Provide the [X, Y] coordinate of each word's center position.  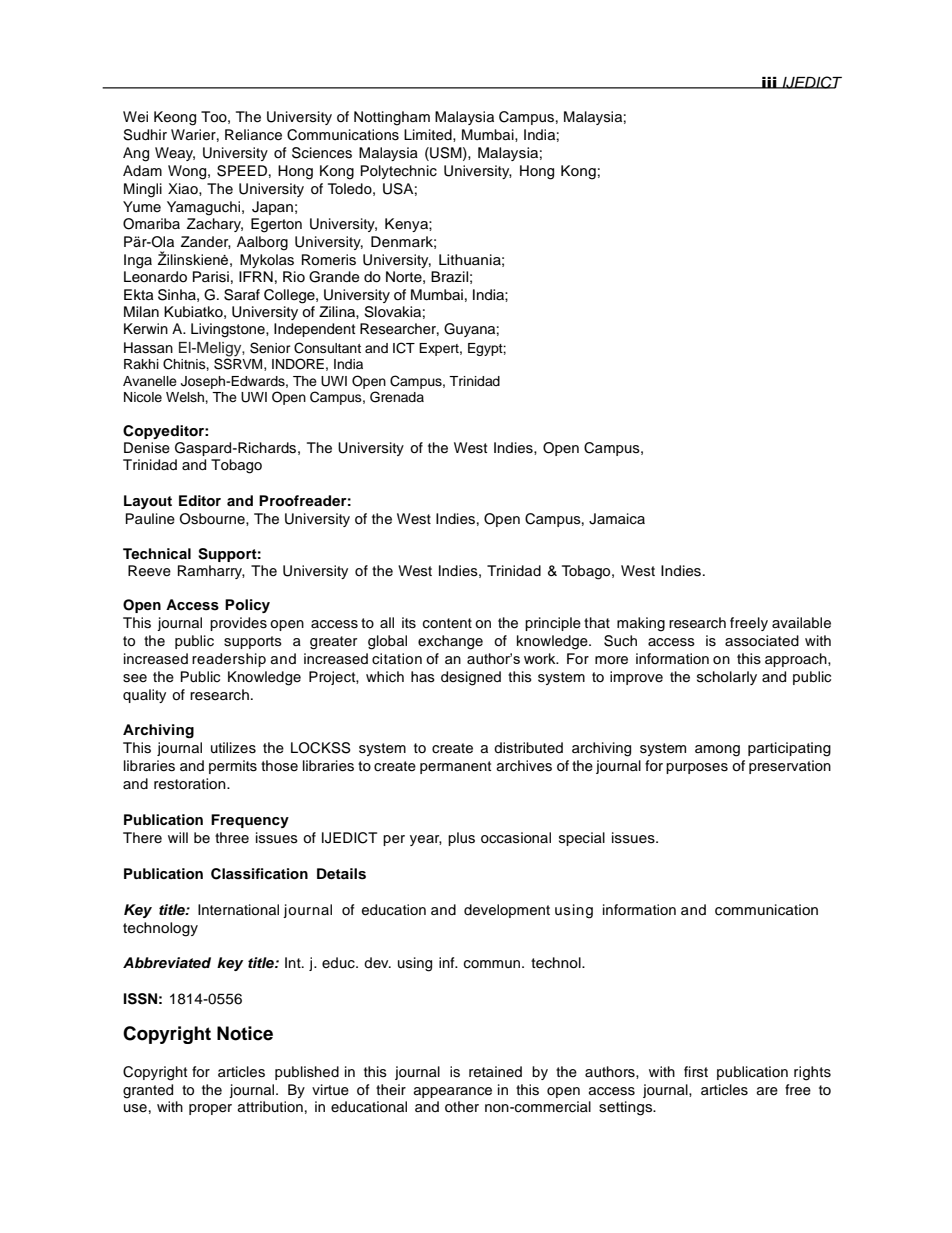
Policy [247, 606]
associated [762, 641]
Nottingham [392, 118]
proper [210, 1109]
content [447, 623]
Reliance [253, 135]
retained [495, 1072]
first [696, 1071]
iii [769, 83]
